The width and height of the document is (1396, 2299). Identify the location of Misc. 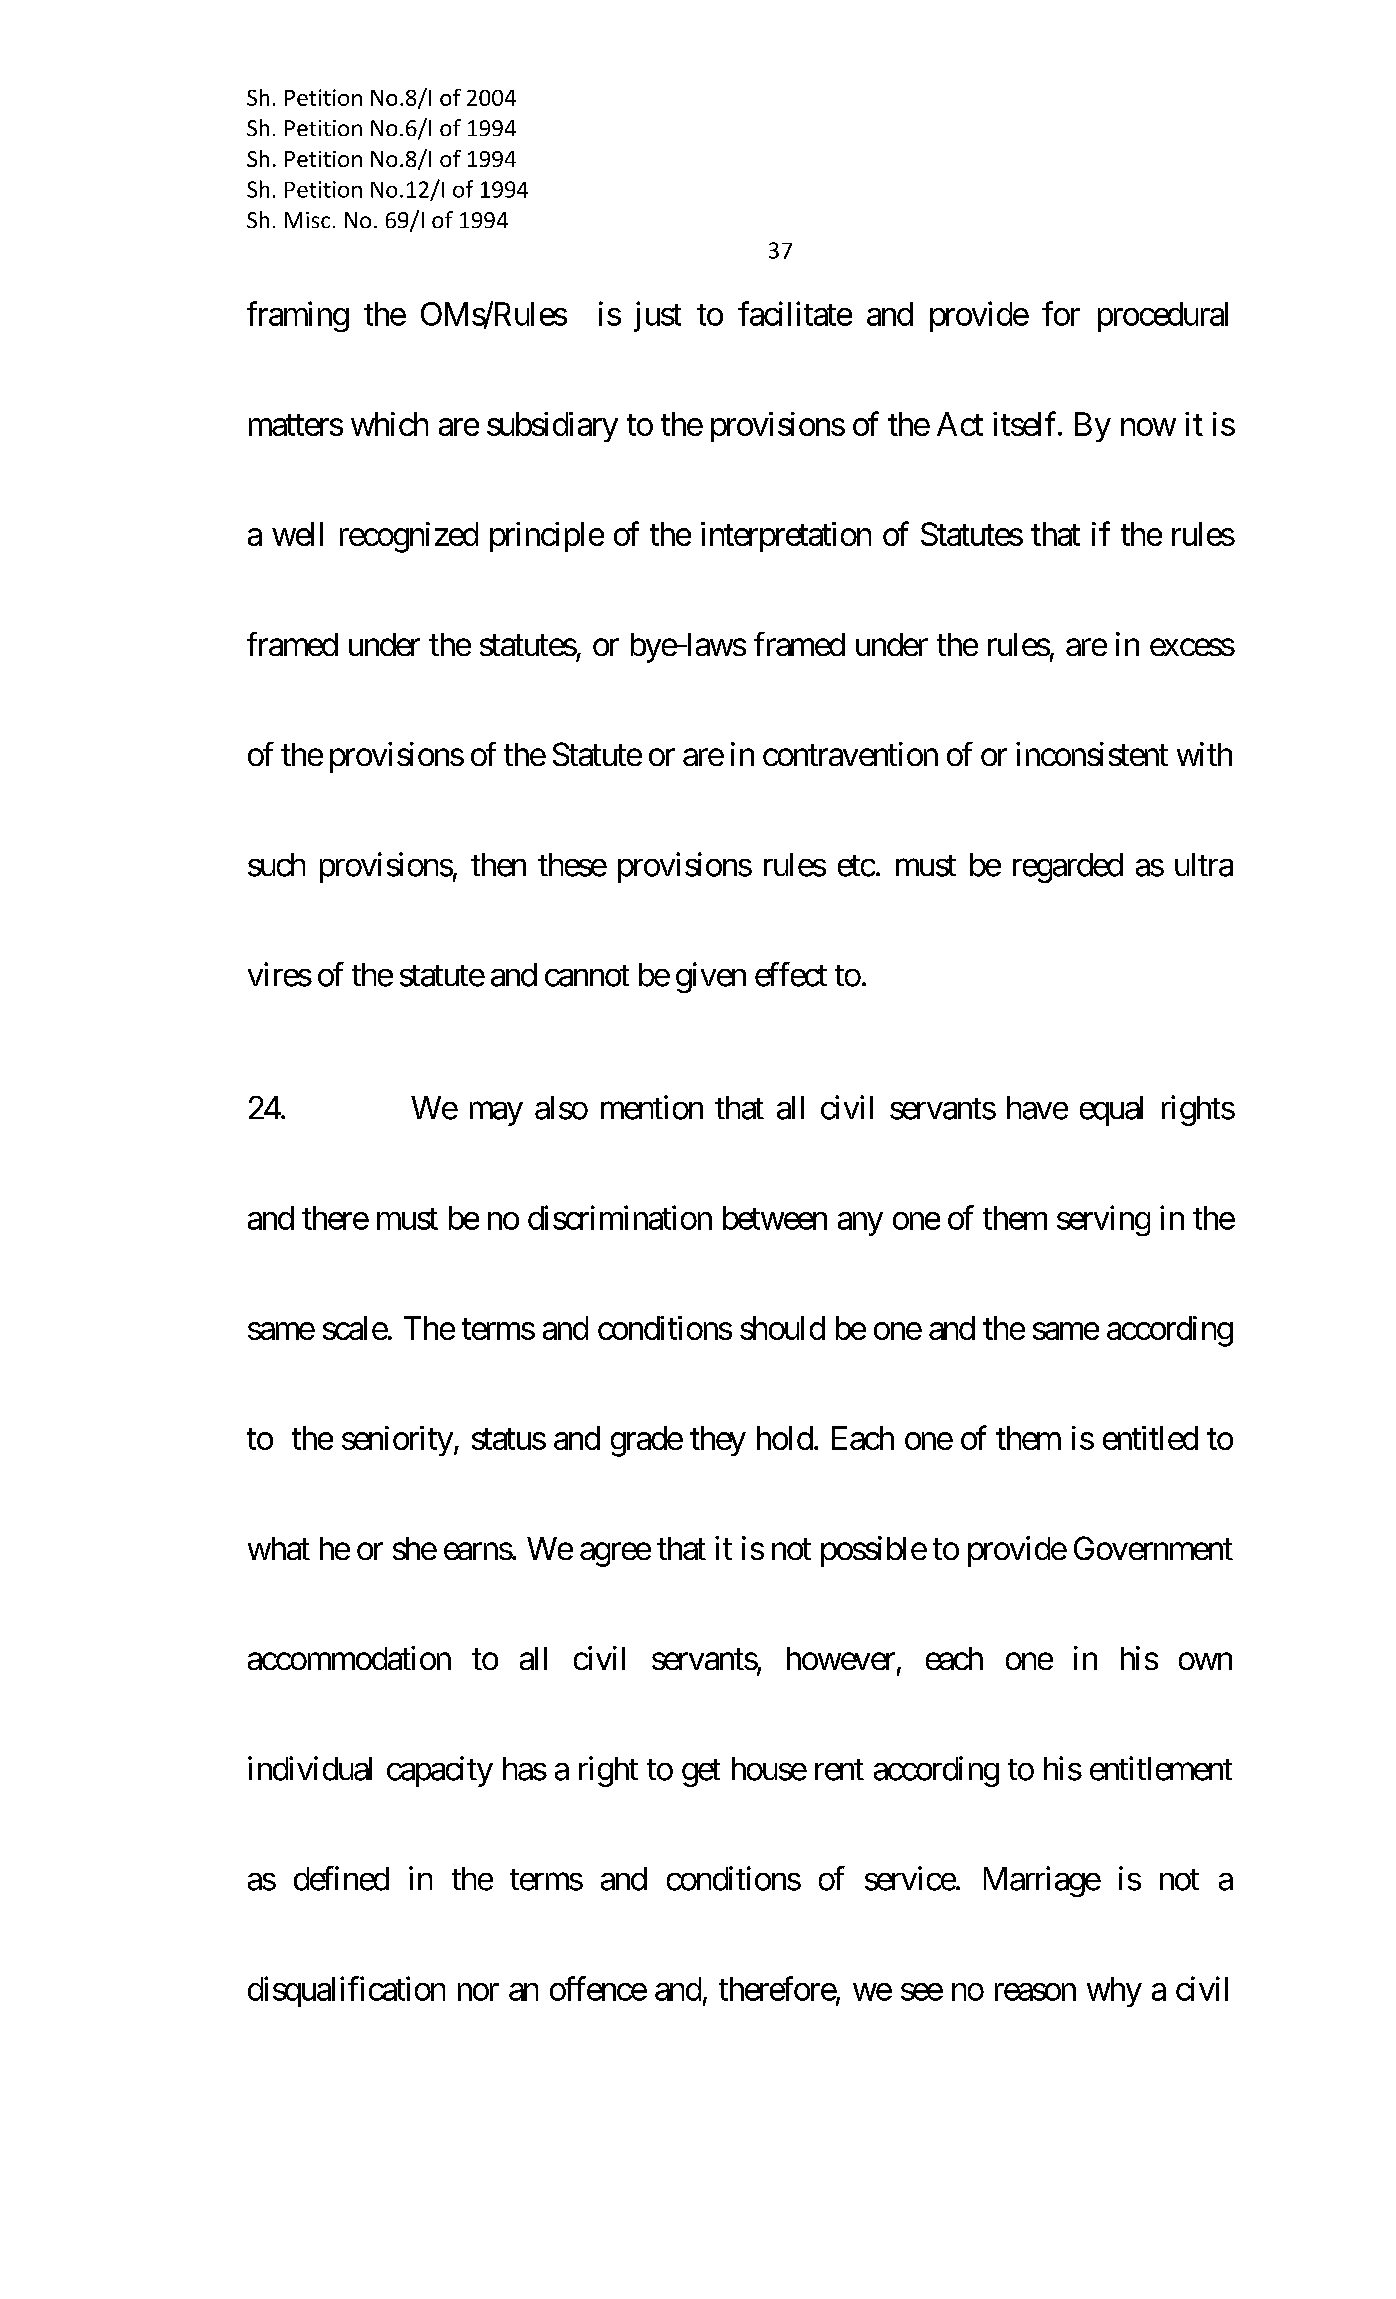
(307, 220).
